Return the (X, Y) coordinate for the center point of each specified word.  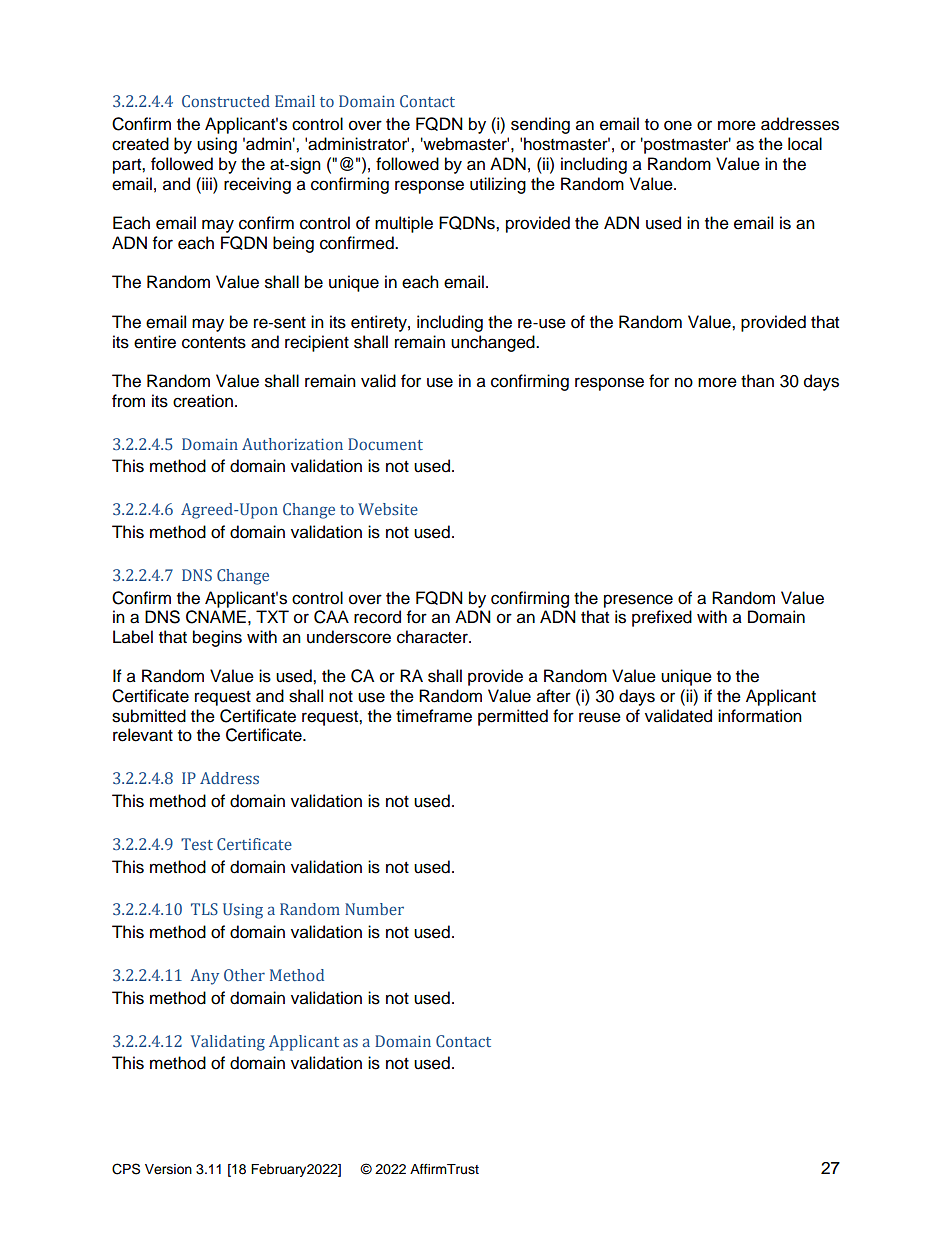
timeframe (434, 716)
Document (385, 444)
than (757, 381)
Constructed (226, 101)
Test (197, 844)
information (760, 716)
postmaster (686, 145)
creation (203, 401)
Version (168, 1169)
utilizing (498, 185)
